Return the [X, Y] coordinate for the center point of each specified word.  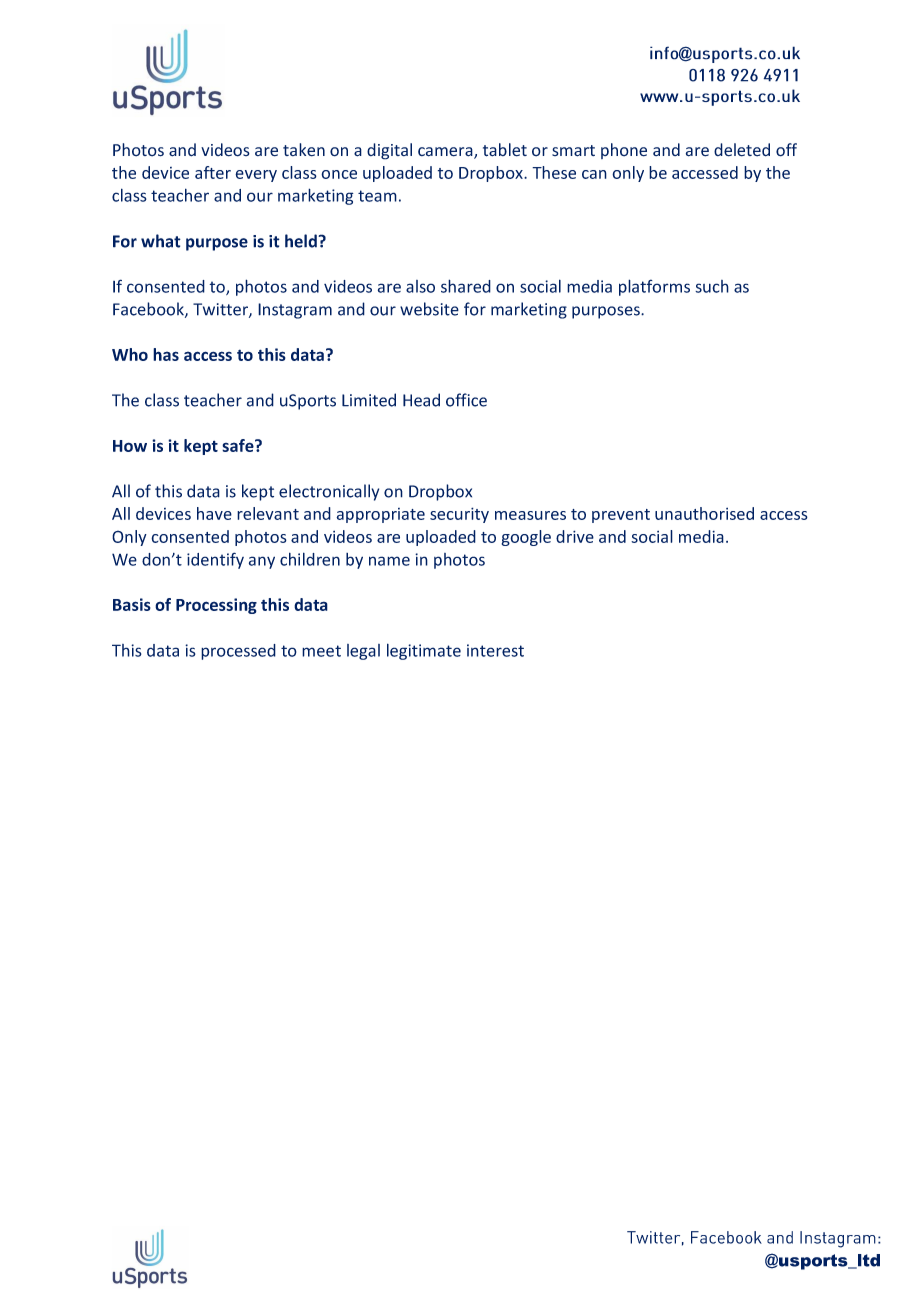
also [420, 286]
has [166, 354]
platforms [654, 287]
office [466, 400]
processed [238, 652]
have [214, 513]
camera [446, 153]
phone [624, 151]
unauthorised [704, 513]
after [213, 172]
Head [421, 400]
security [459, 515]
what [161, 241]
